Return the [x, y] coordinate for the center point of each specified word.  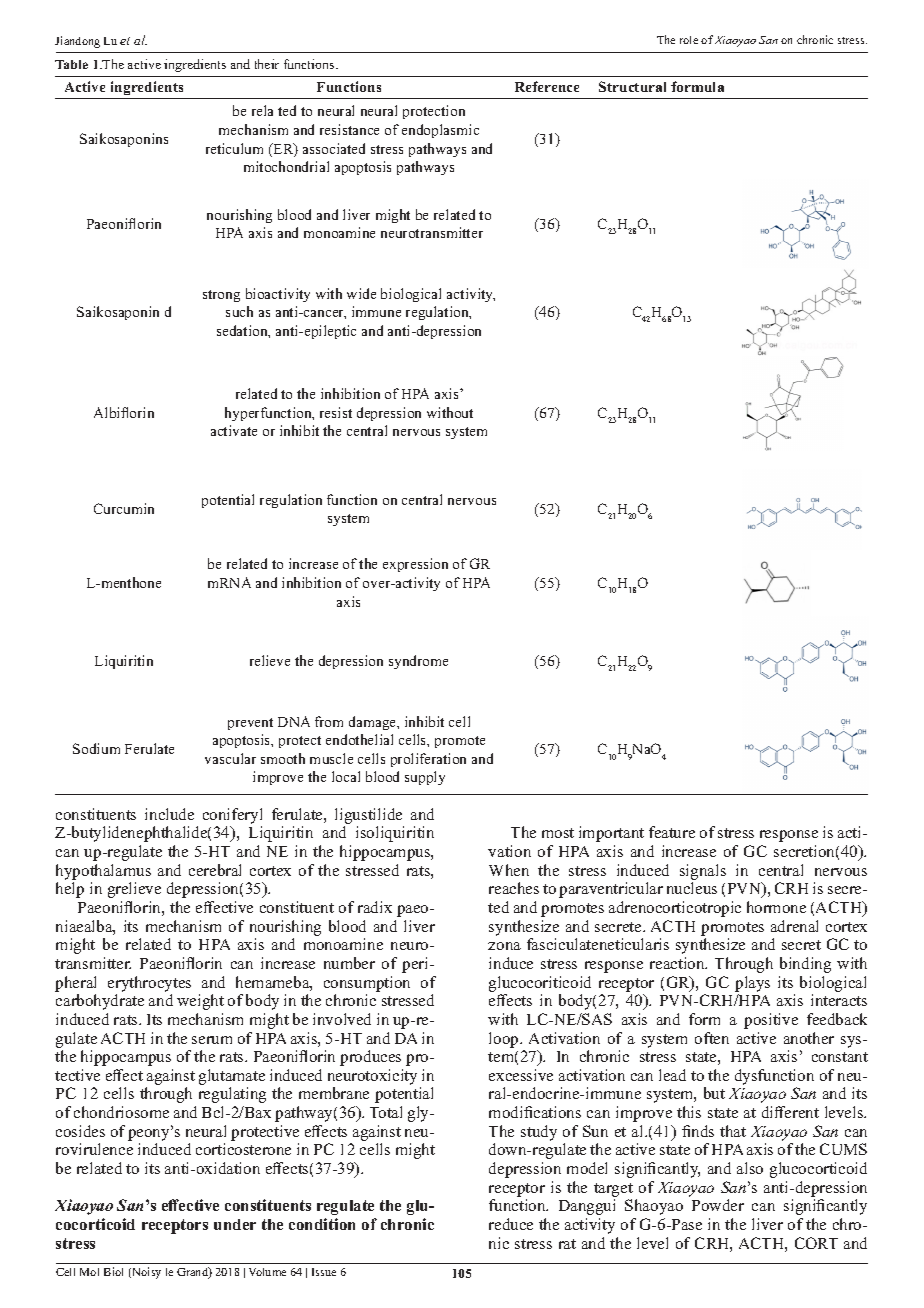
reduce [511, 1224]
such [239, 311]
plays [752, 984]
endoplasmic [440, 131]
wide [361, 293]
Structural [632, 86]
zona [504, 946]
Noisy [145, 1273]
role [689, 40]
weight [200, 1002]
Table [71, 64]
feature [672, 832]
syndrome [418, 662]
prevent [250, 724]
